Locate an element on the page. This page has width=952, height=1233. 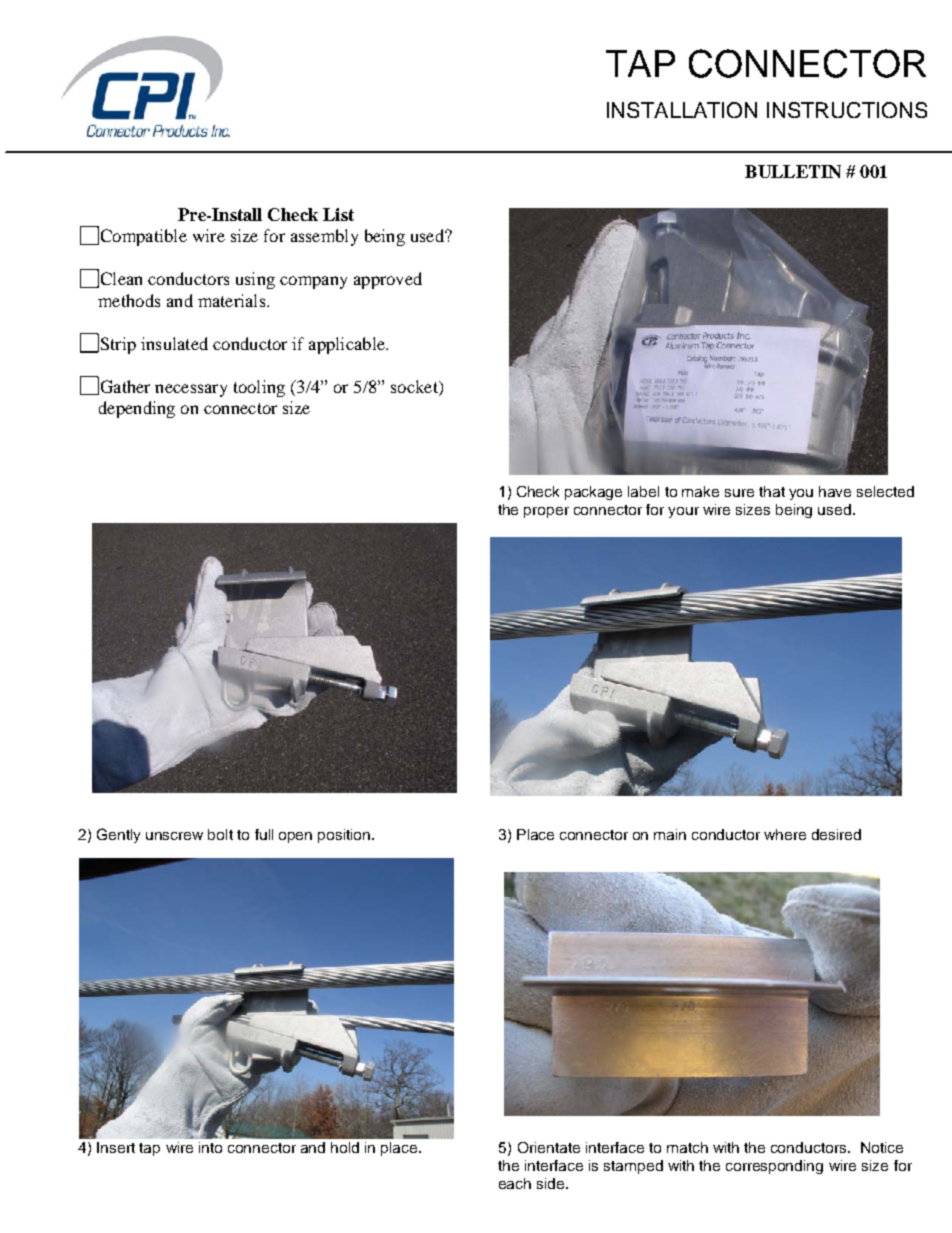
that is located at coordinates (772, 491).
